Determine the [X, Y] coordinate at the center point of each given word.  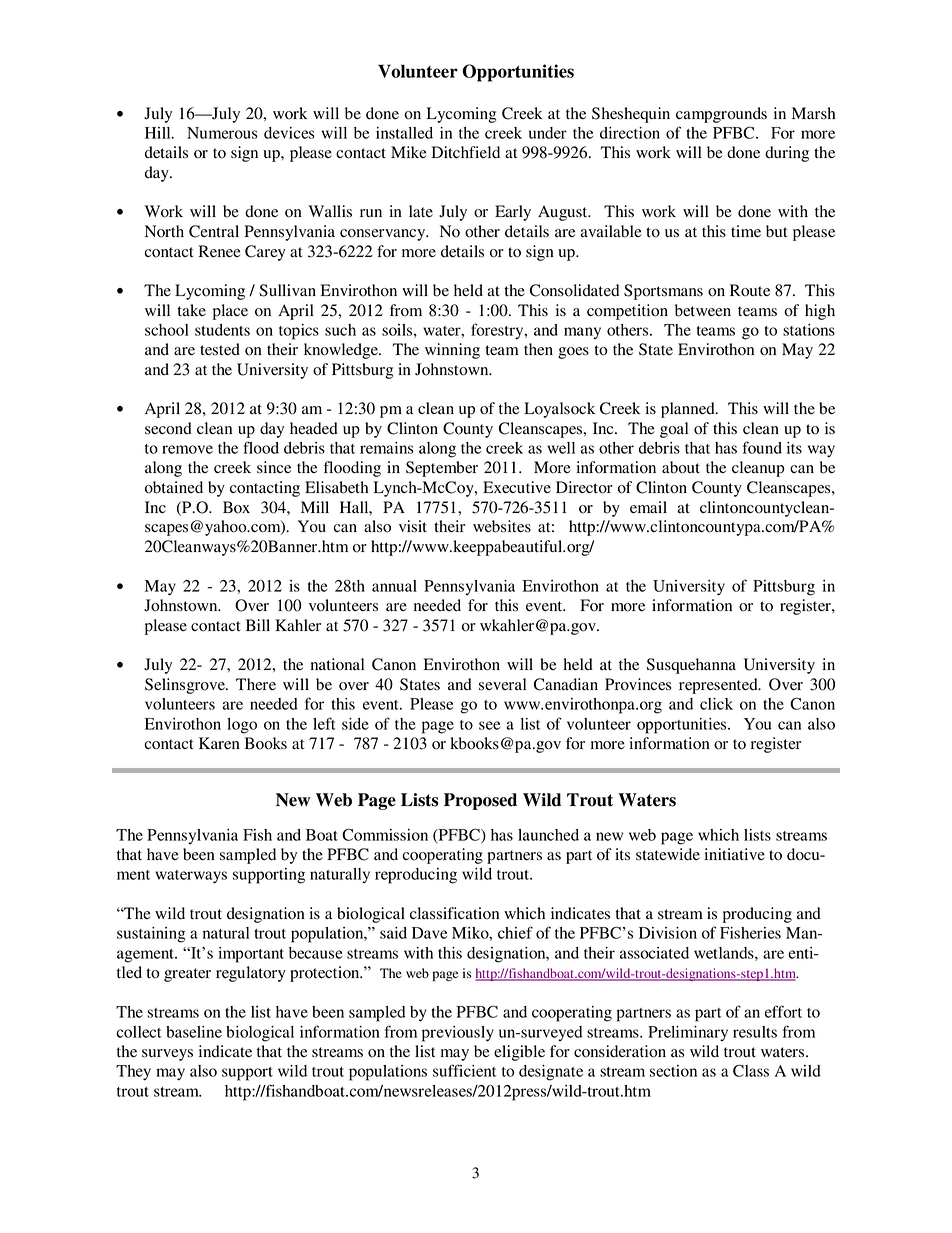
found [762, 447]
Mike [409, 152]
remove [187, 449]
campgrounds [721, 115]
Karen [219, 743]
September [442, 469]
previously [458, 1034]
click [716, 704]
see [489, 725]
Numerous [222, 133]
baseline [194, 1032]
